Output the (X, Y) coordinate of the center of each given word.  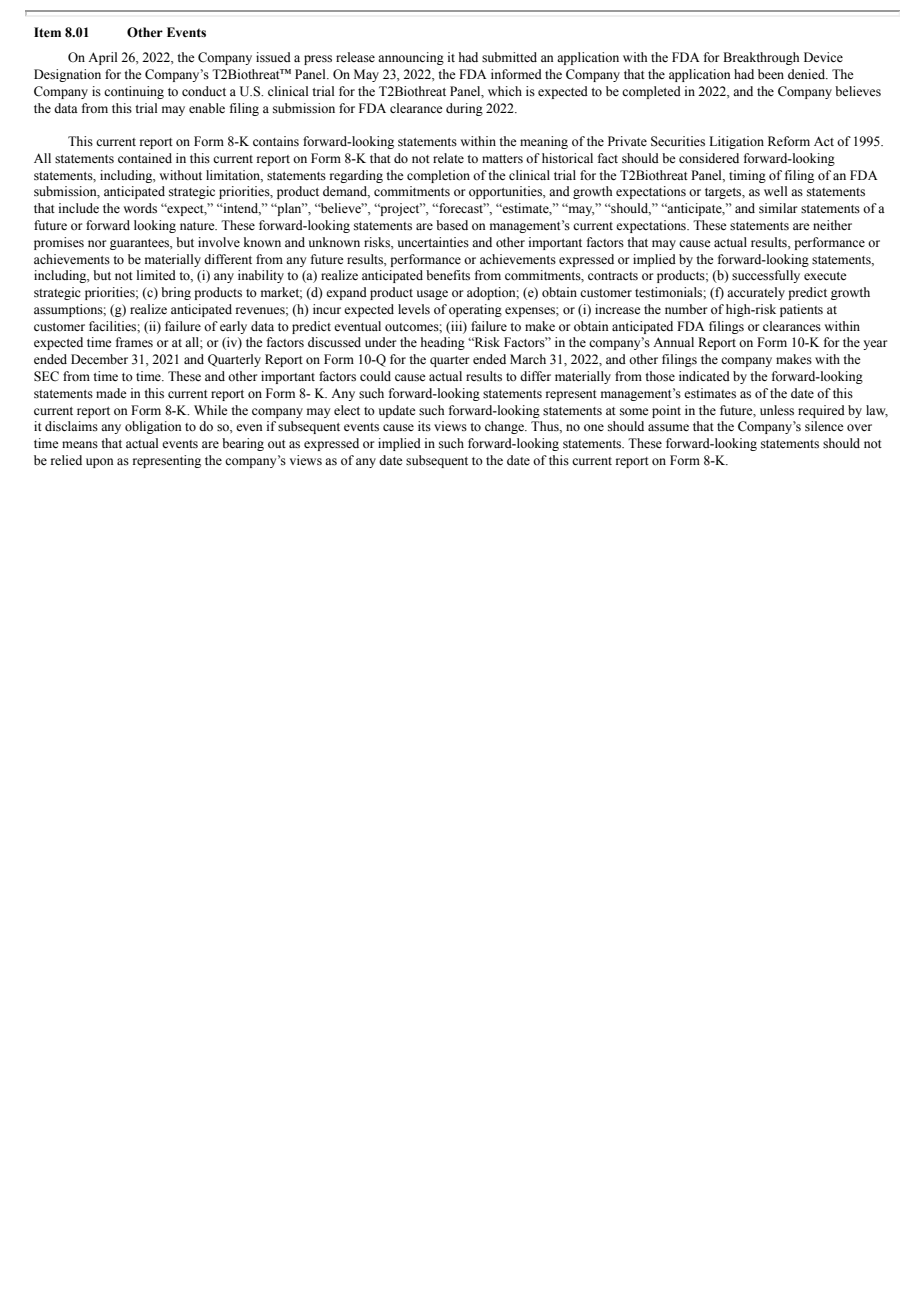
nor (97, 243)
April (102, 58)
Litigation (736, 142)
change (505, 427)
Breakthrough (761, 58)
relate (448, 158)
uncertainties (433, 242)
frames (134, 342)
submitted (509, 57)
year (875, 345)
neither (832, 225)
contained (145, 158)
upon (100, 463)
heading (443, 343)
